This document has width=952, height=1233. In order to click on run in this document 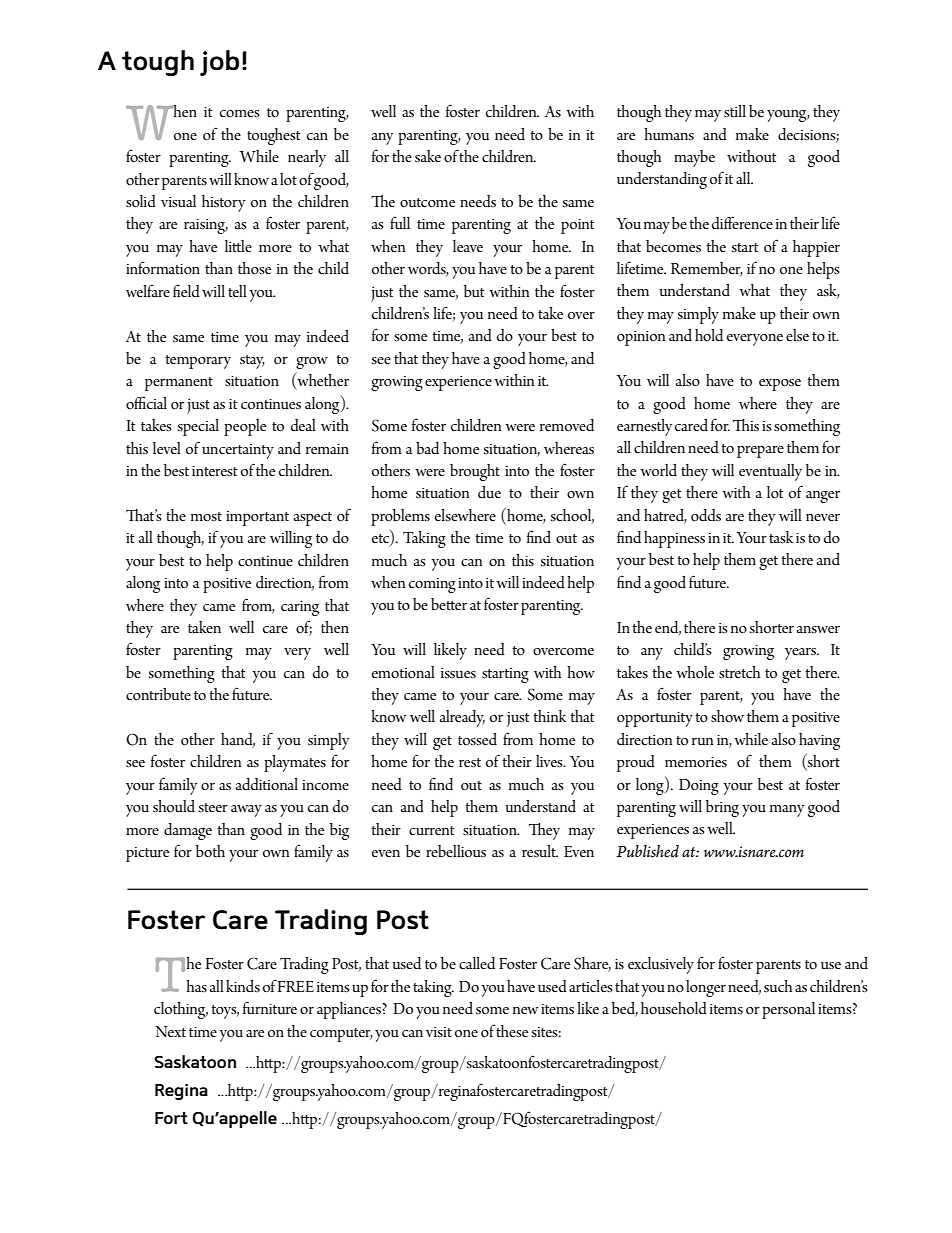, I will do `click(702, 742)`.
